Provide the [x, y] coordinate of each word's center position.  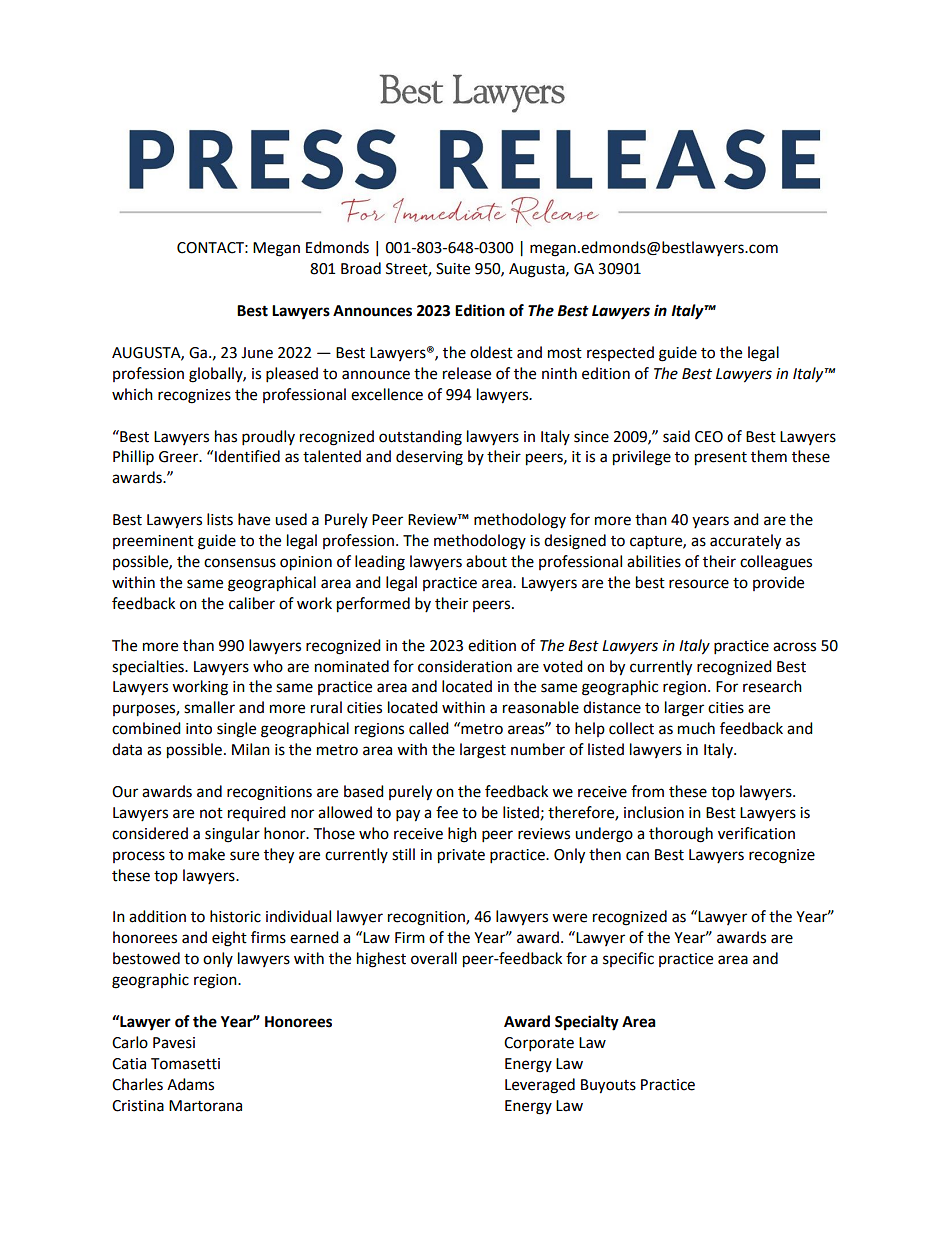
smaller [209, 707]
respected [620, 353]
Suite [453, 269]
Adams [190, 1084]
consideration [465, 666]
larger [684, 709]
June [257, 353]
